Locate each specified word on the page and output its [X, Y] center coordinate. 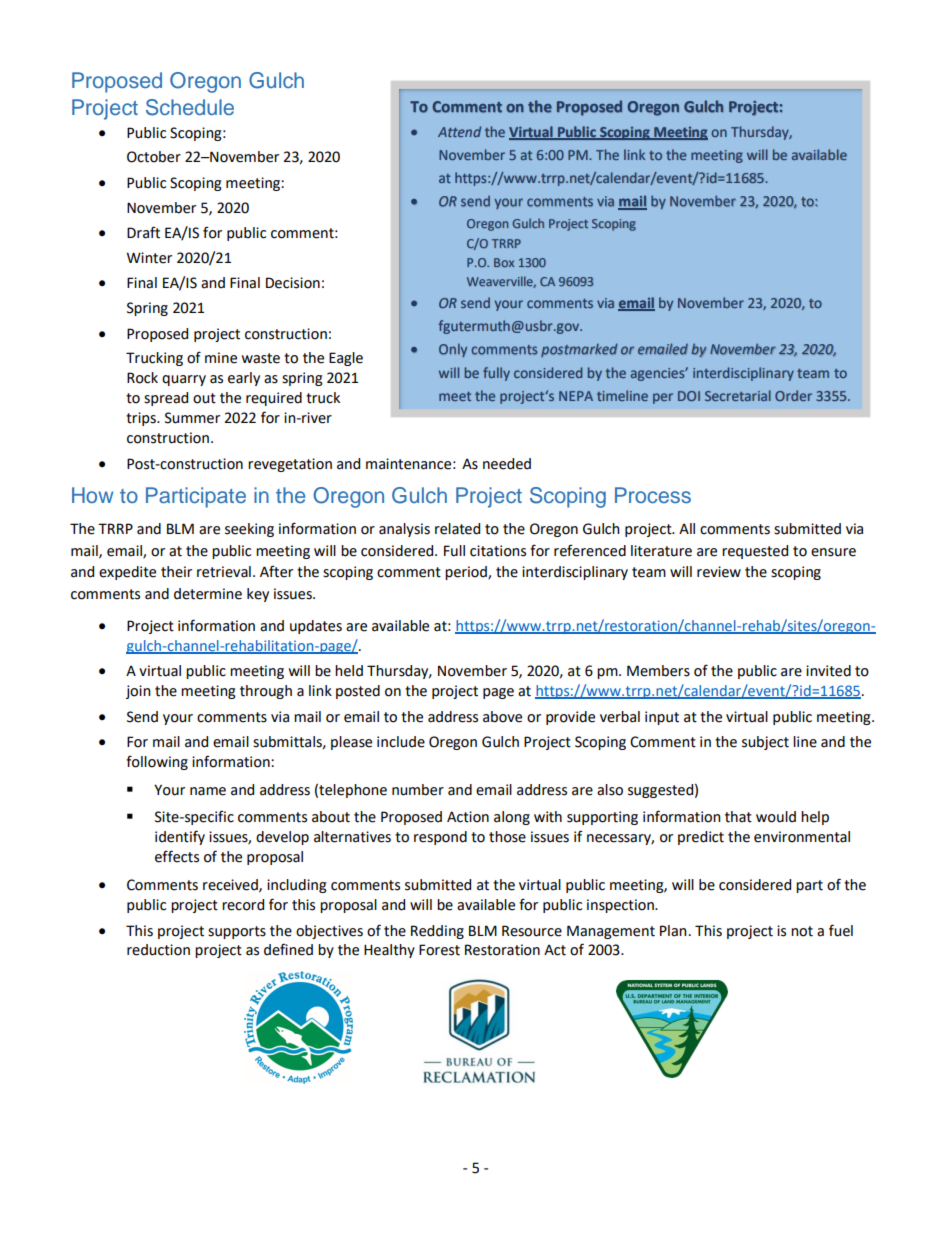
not [802, 931]
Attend [459, 131]
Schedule [190, 107]
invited [828, 671]
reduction [158, 950]
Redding [437, 932]
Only [453, 350]
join [138, 692]
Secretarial [738, 395]
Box [504, 263]
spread [166, 399]
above [502, 717]
